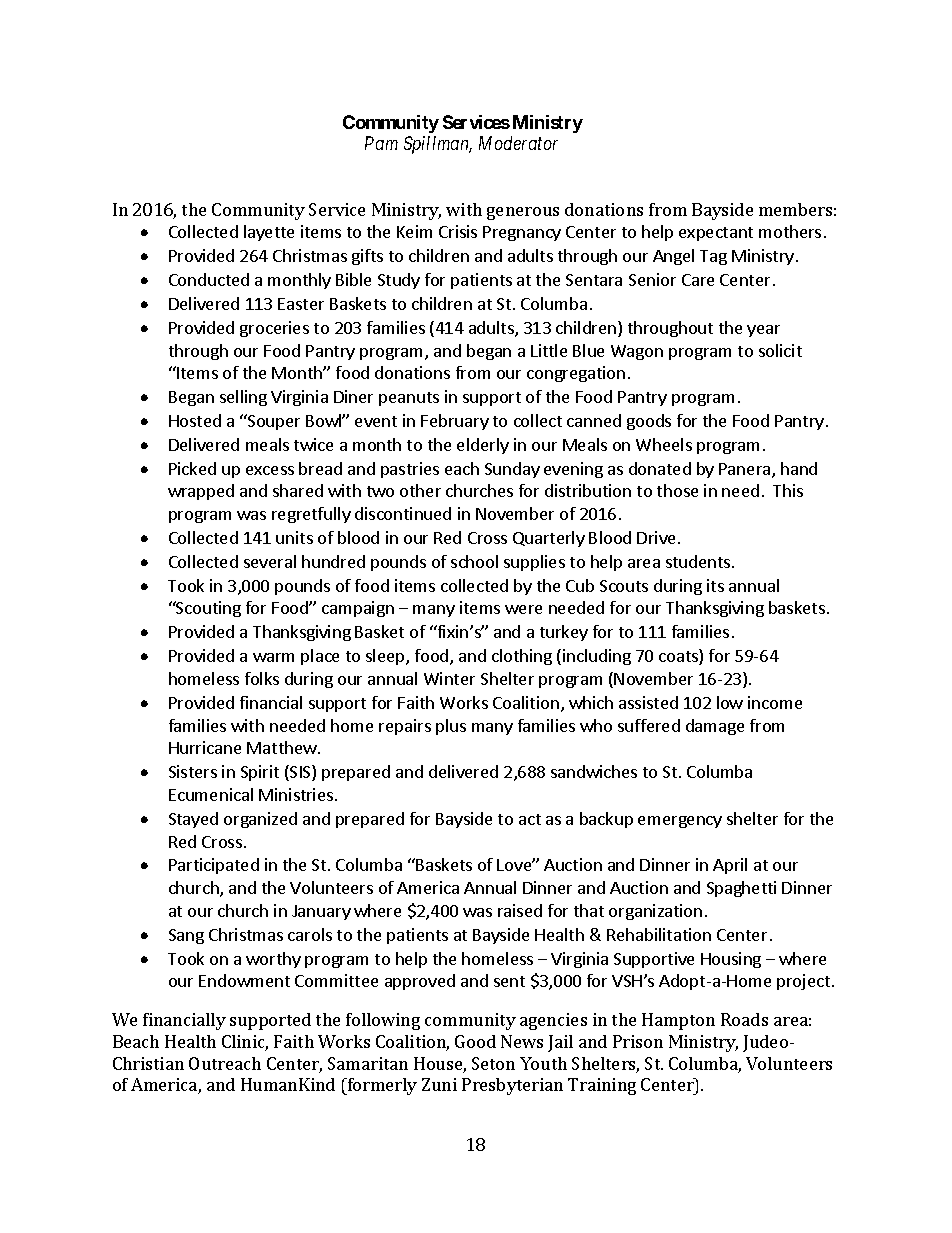 The image size is (952, 1233). What do you see at coordinates (381, 143) in the screenshot?
I see `Pam` at bounding box center [381, 143].
